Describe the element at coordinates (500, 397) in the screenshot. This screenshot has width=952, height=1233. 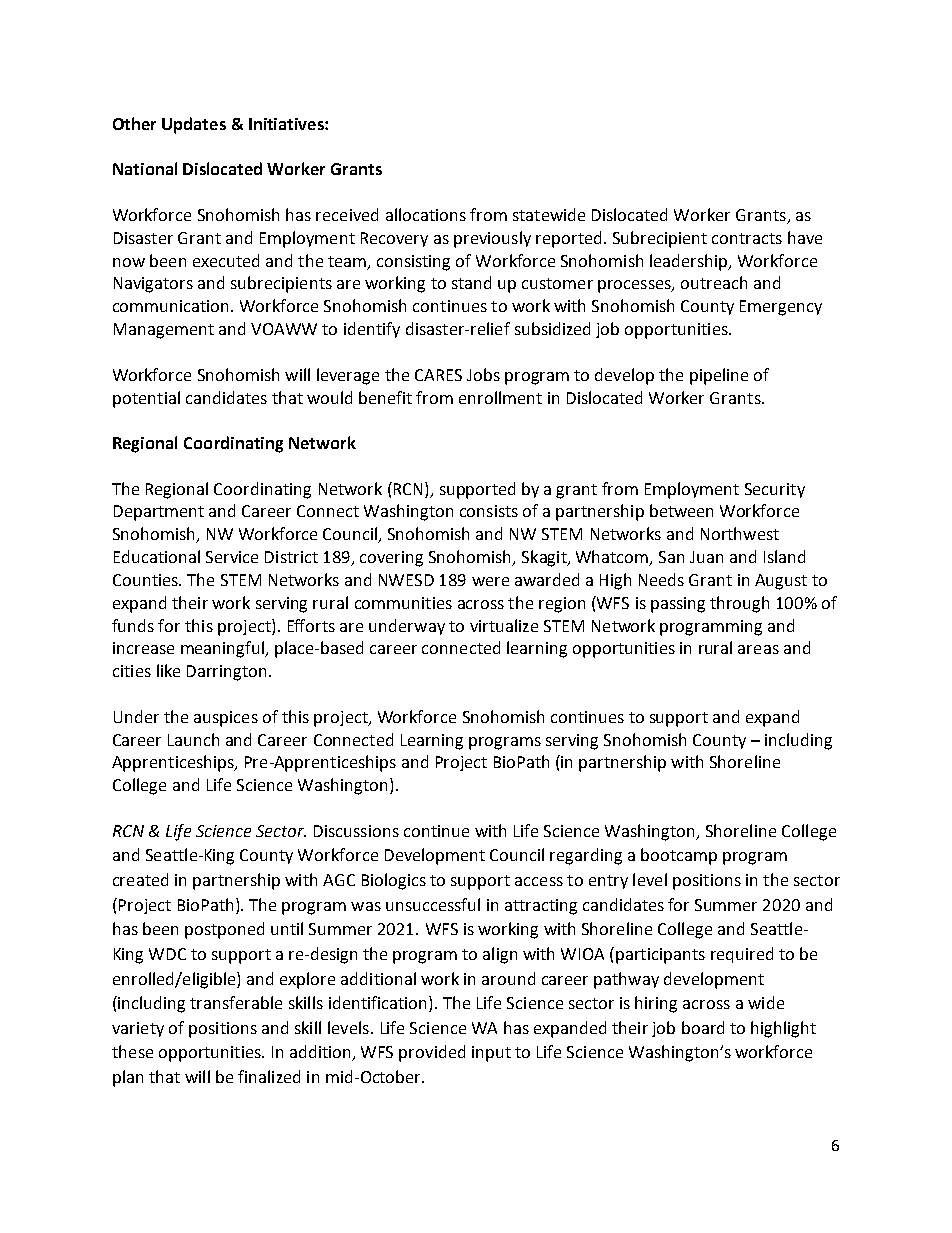
I see `enrollment` at that location.
